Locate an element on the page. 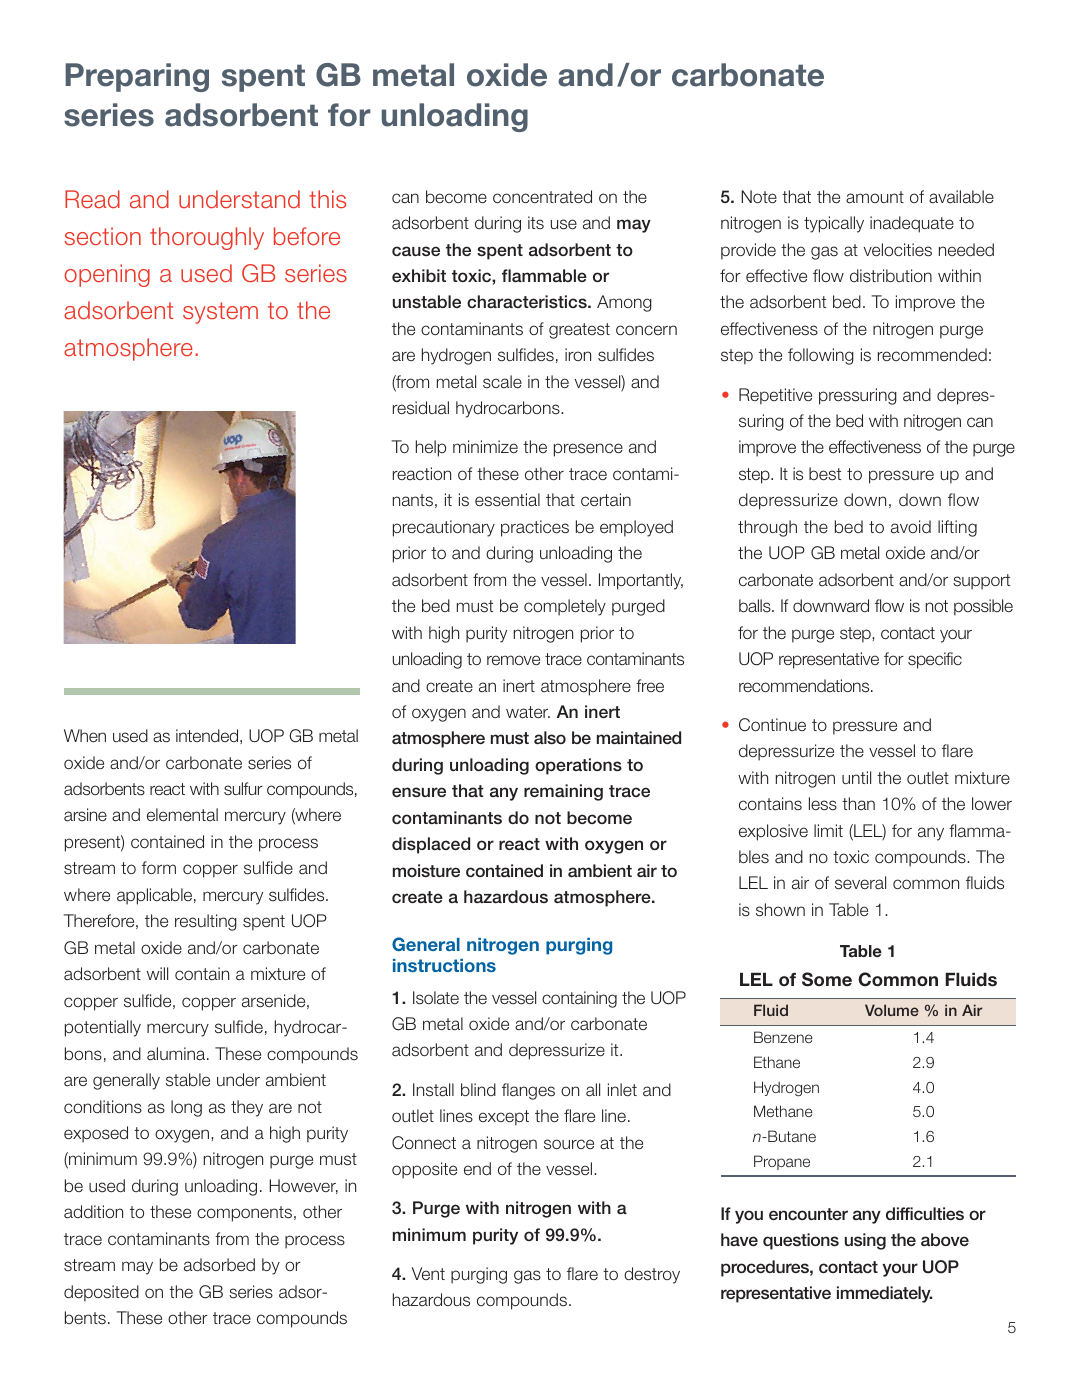 The image size is (1080, 1397). using is located at coordinates (865, 1241).
